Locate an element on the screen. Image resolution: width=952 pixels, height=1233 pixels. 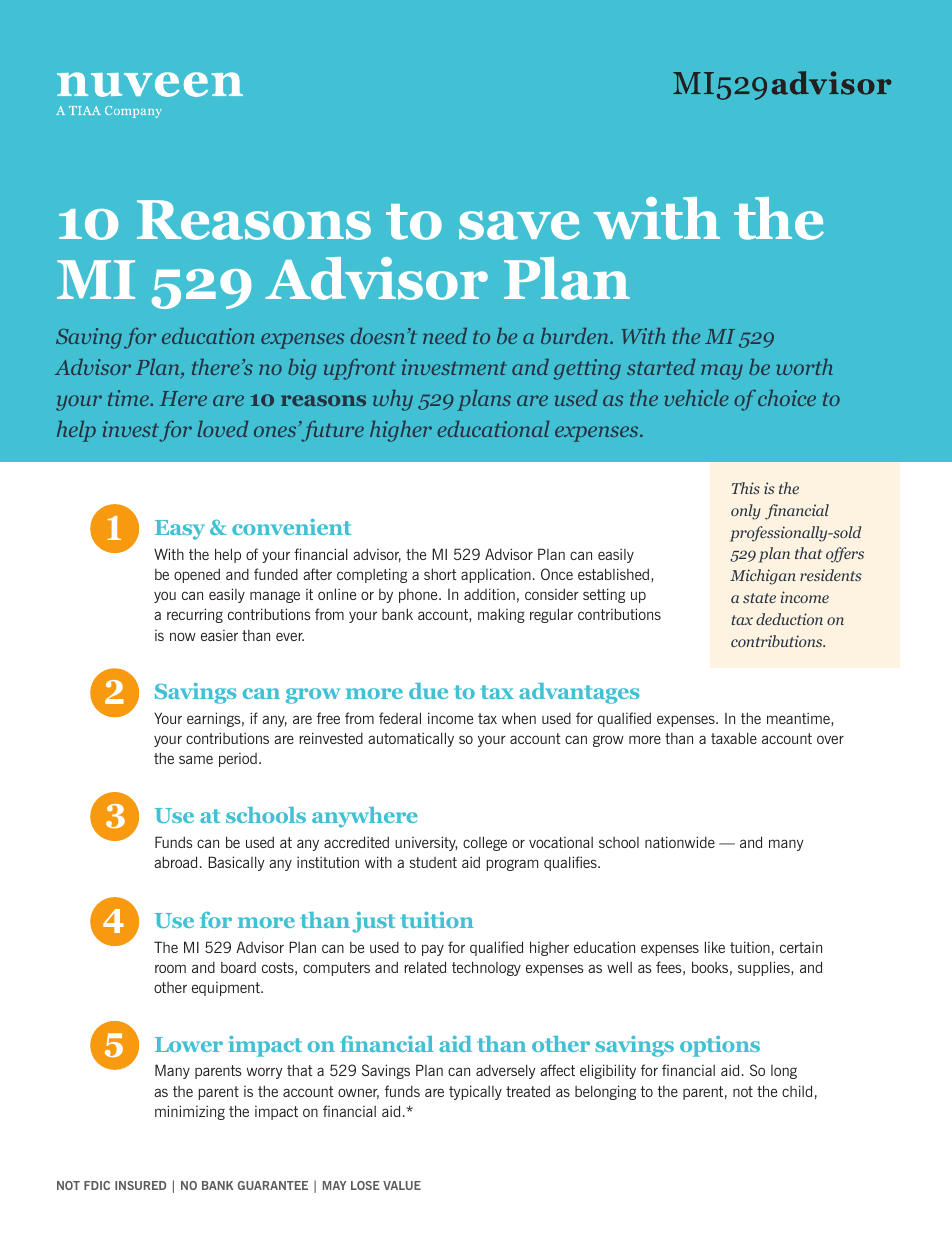
save is located at coordinates (519, 225).
